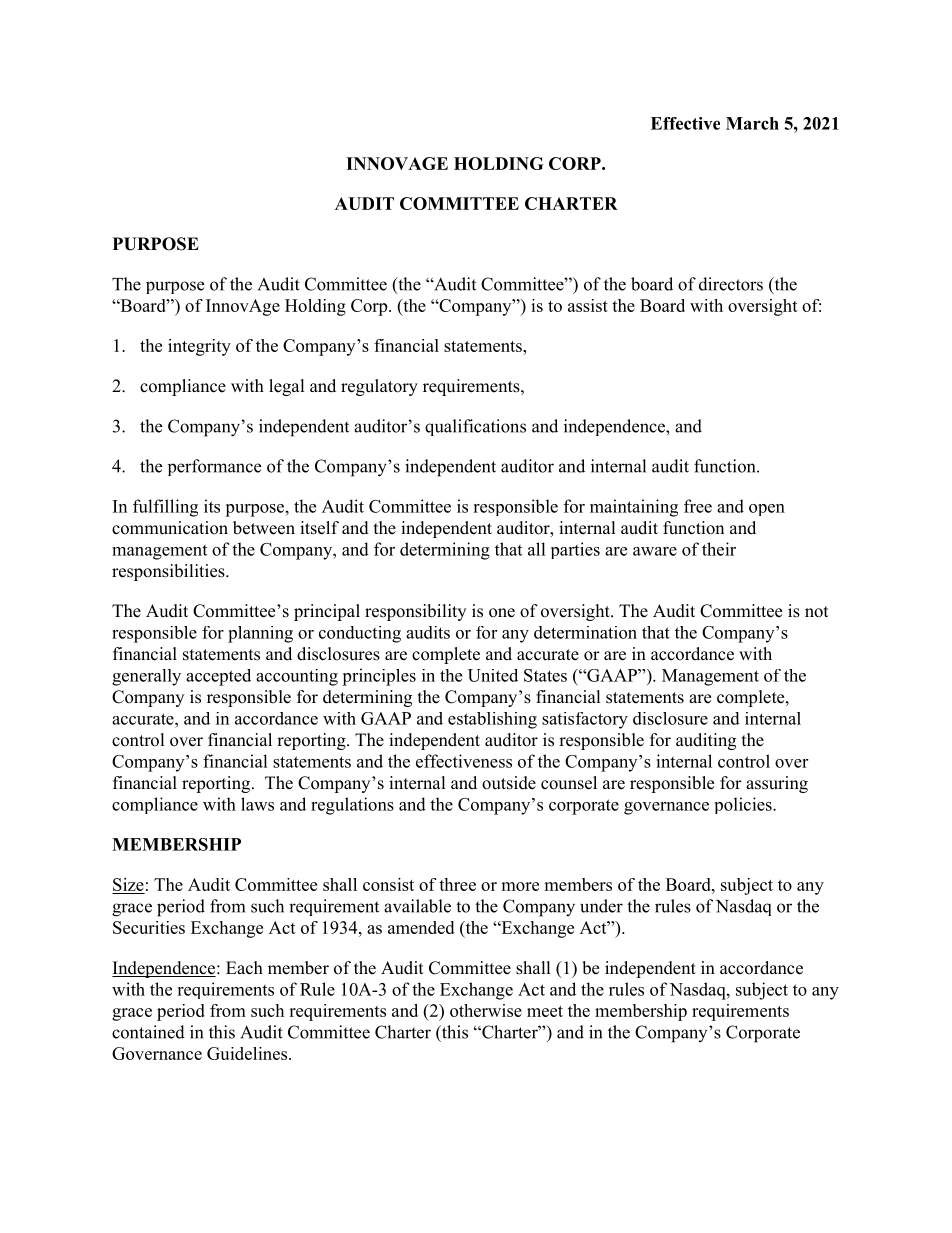  Describe the element at coordinates (752, 123) in the screenshot. I see `March` at that location.
